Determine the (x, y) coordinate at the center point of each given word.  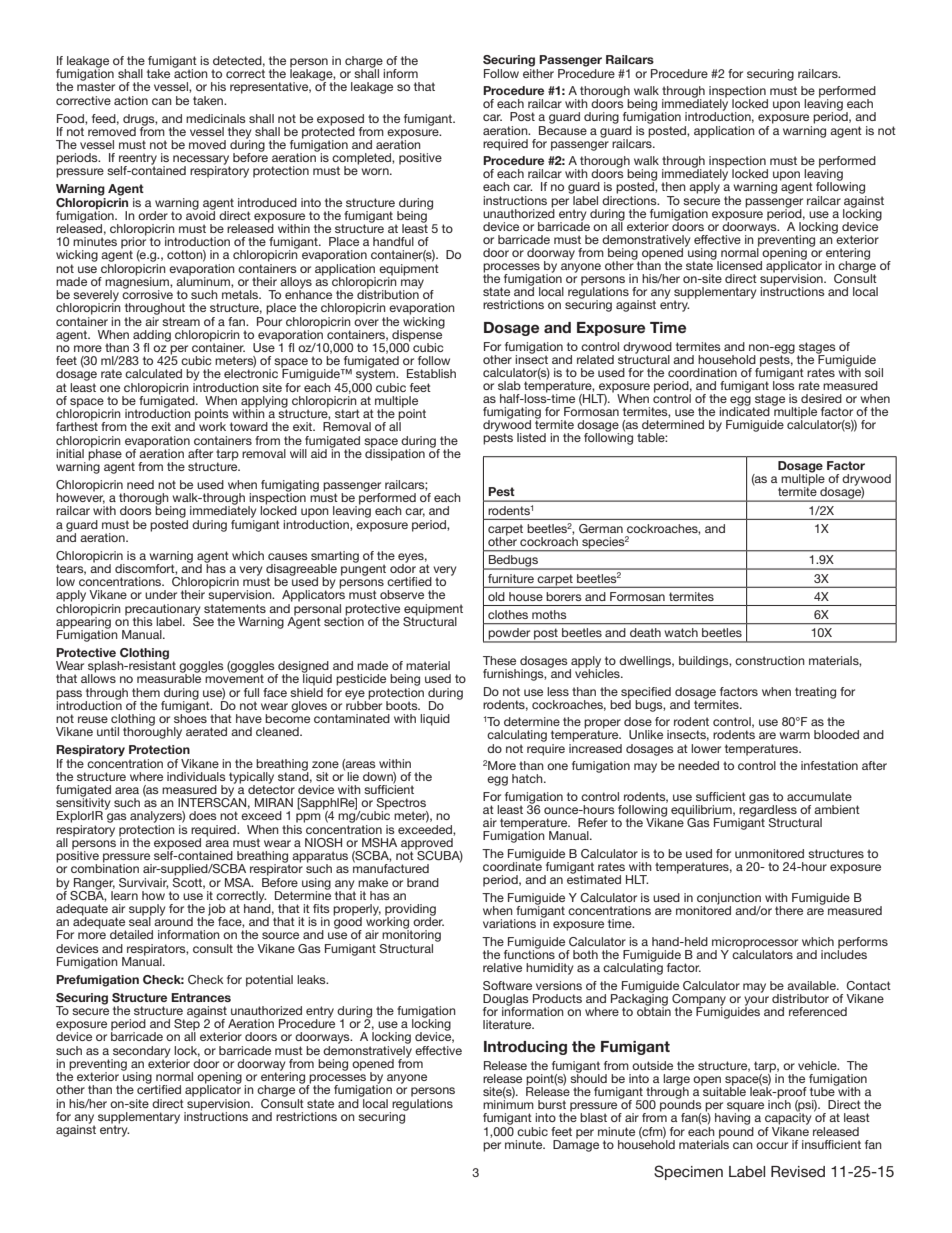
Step (187, 1025)
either (538, 72)
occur (772, 1145)
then (673, 186)
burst (552, 1104)
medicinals (216, 118)
